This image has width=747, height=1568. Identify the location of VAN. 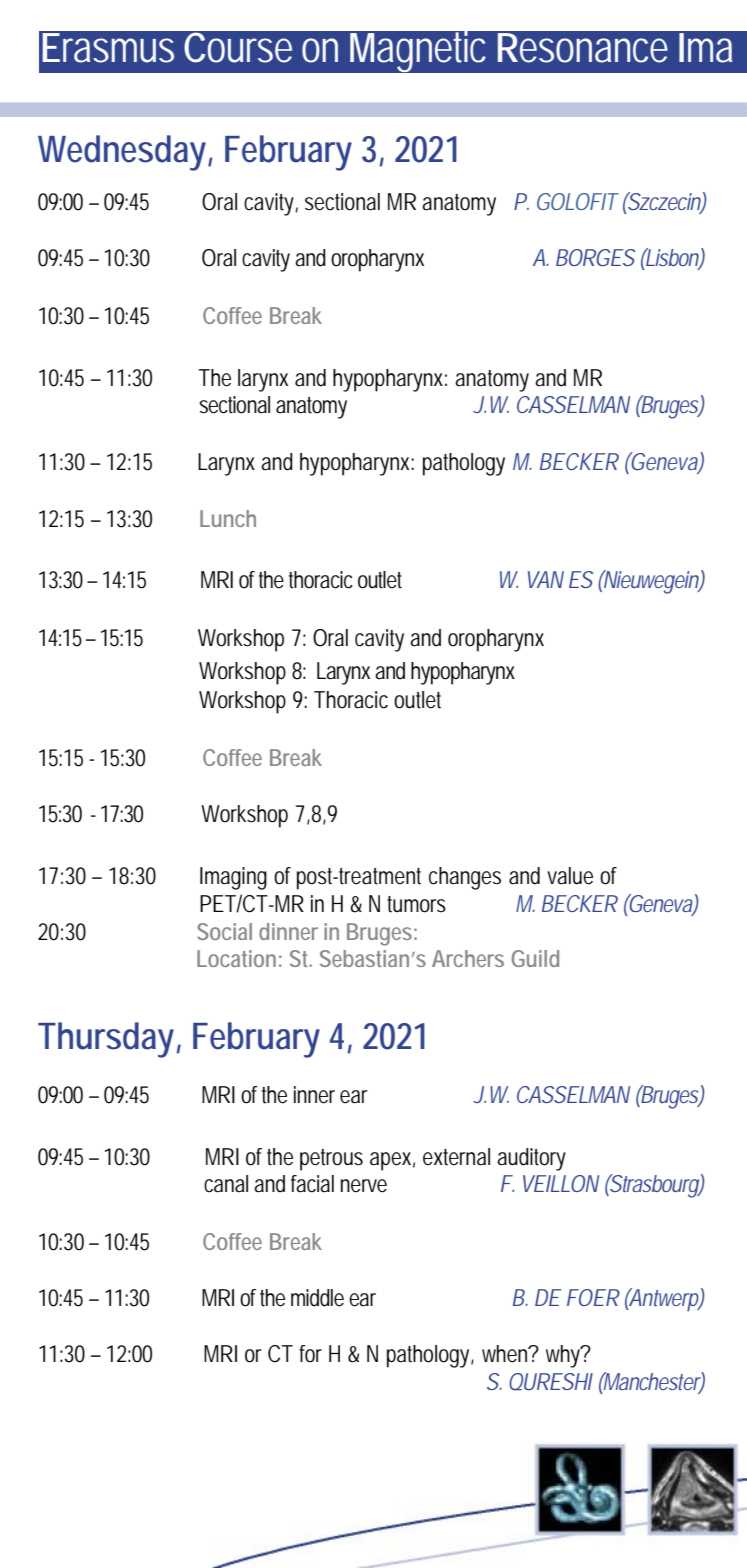
(546, 579).
